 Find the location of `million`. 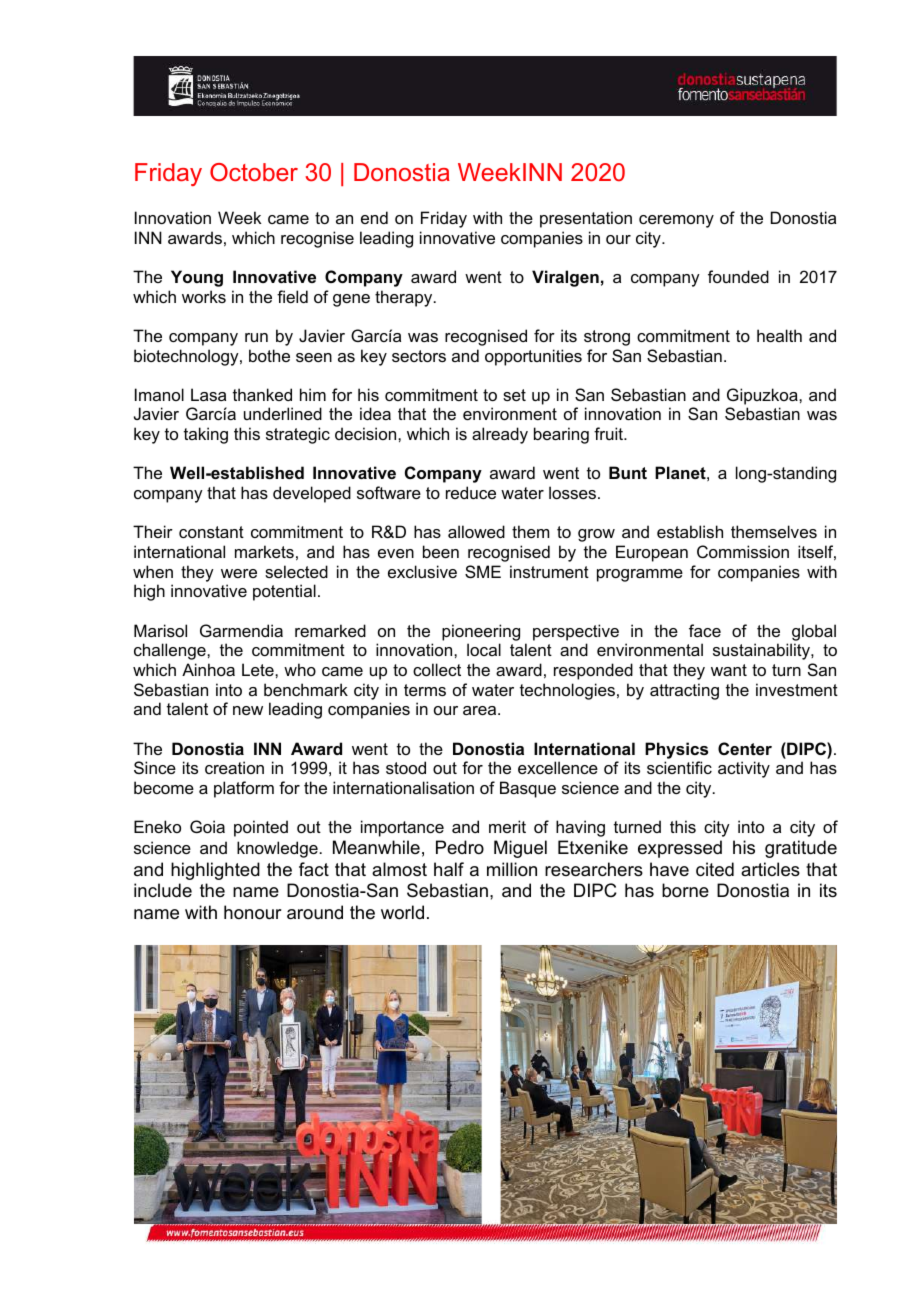

million is located at coordinates (512, 869).
